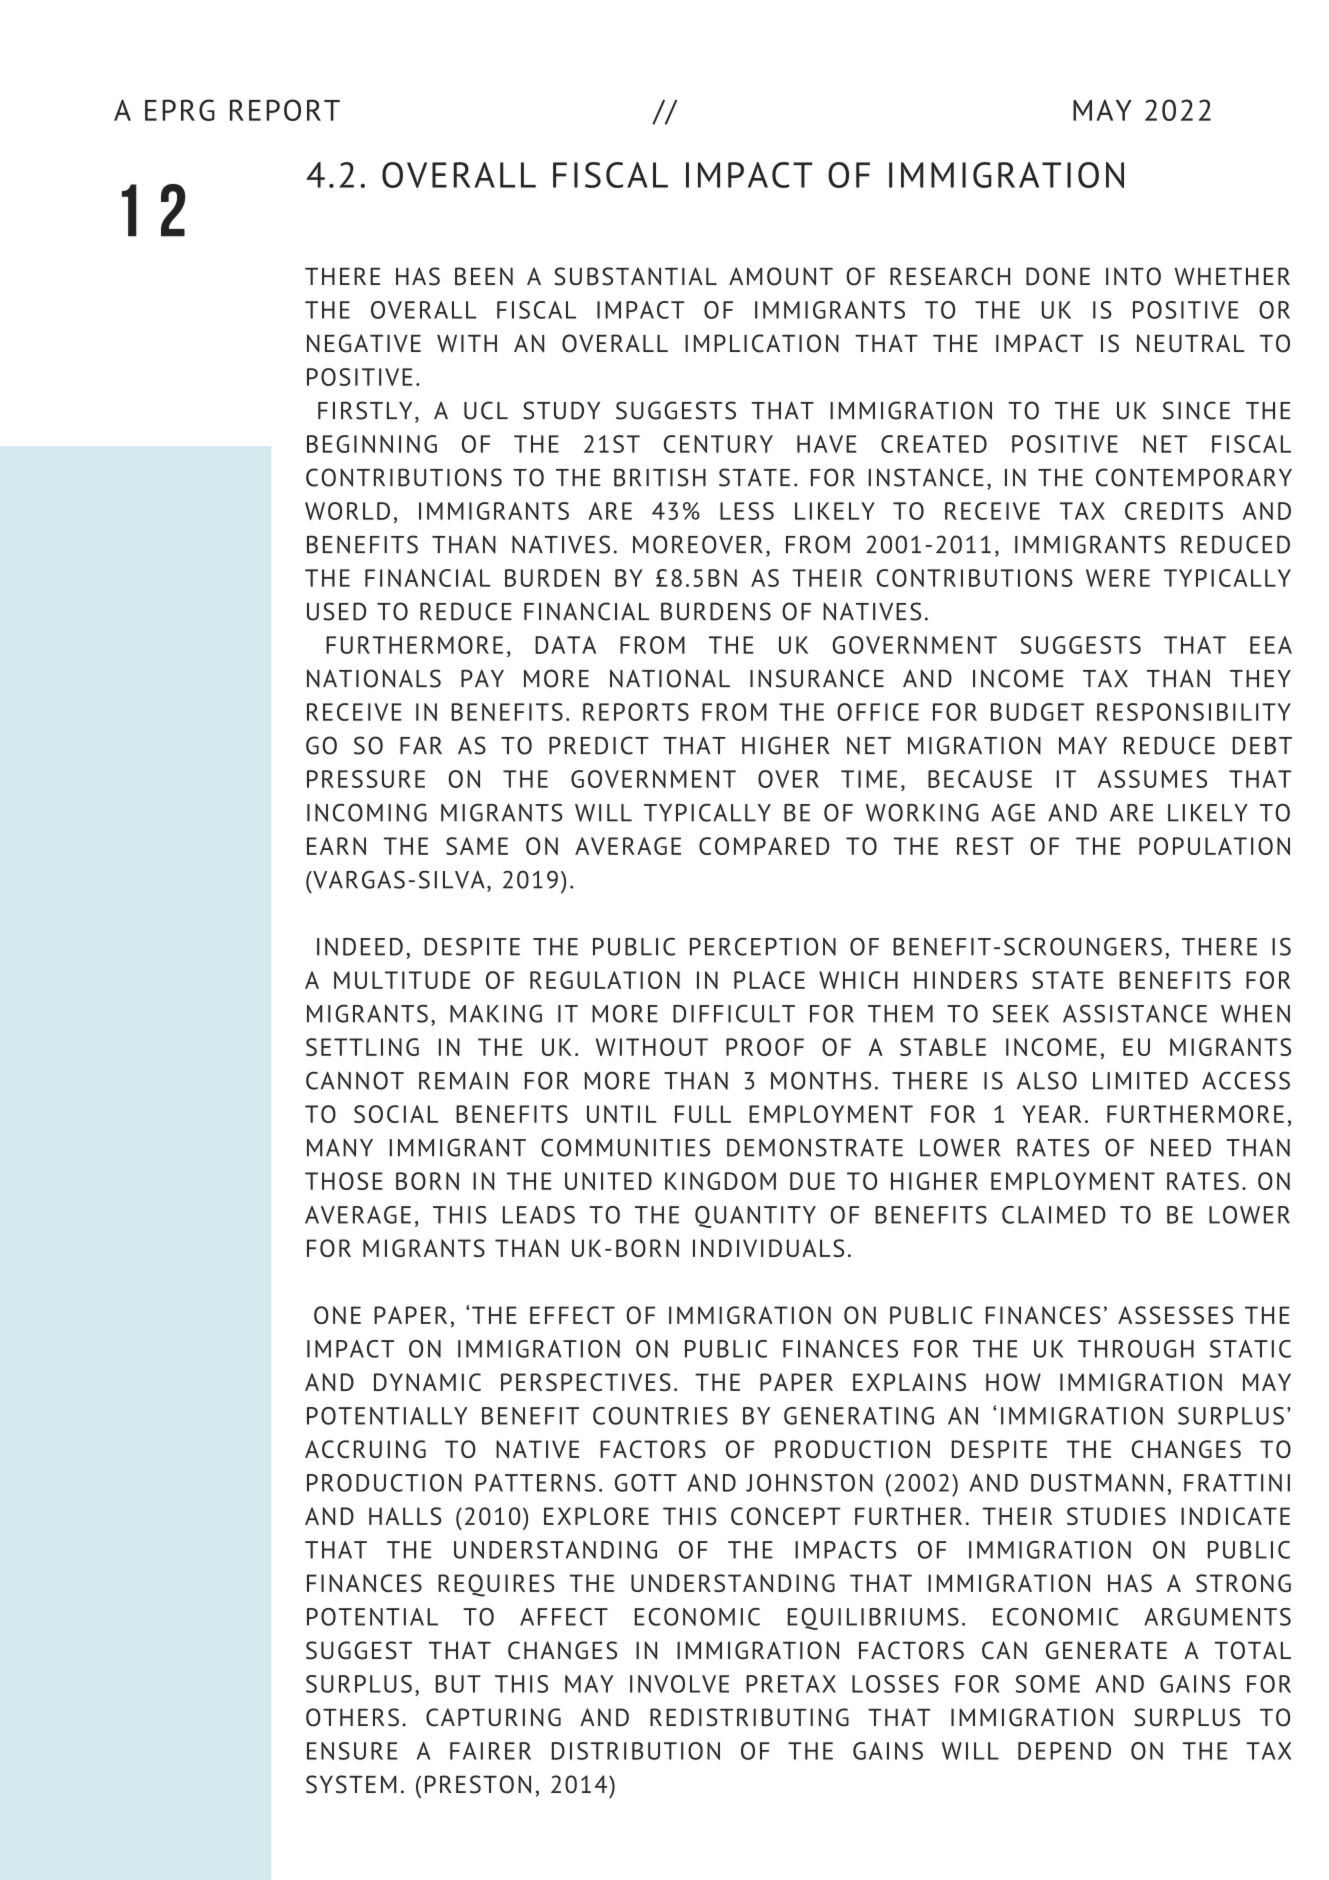 This page has width=1329, height=1880. What do you see at coordinates (496, 1013) in the page?
I see `MAKING` at bounding box center [496, 1013].
